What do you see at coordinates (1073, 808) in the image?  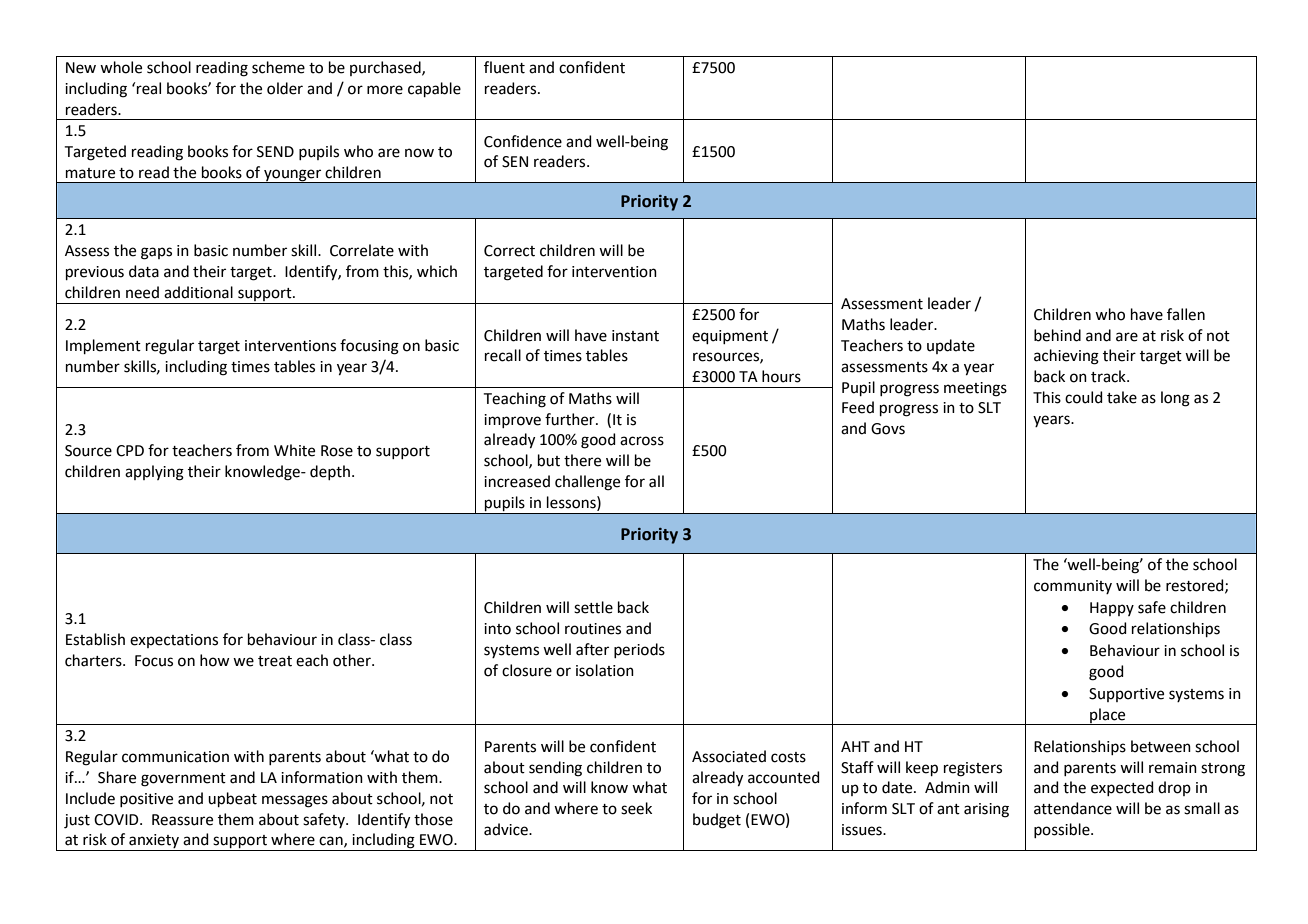 I see `attendance` at bounding box center [1073, 808].
